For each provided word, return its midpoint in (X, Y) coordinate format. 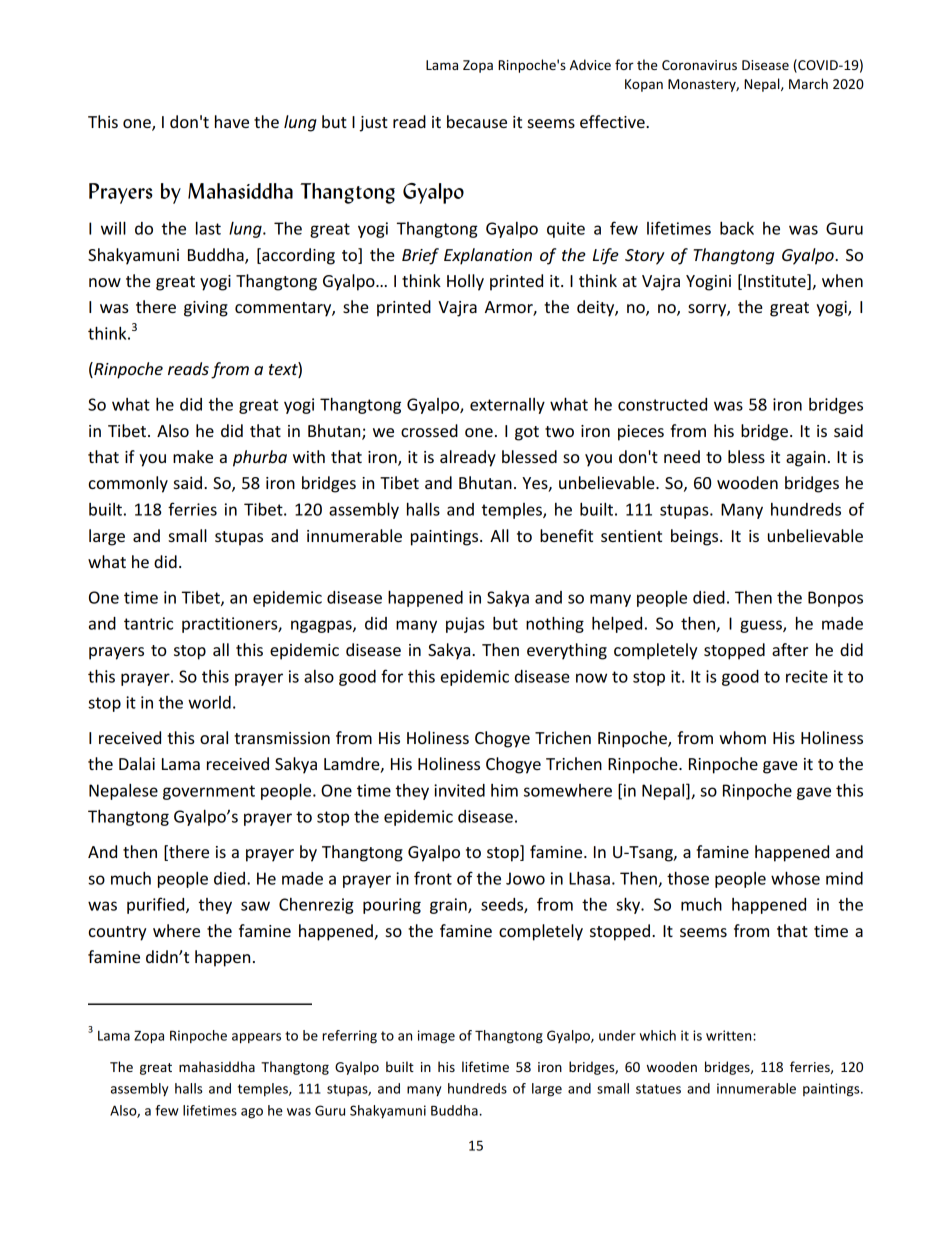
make (193, 456)
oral (214, 737)
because (477, 121)
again (805, 459)
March (808, 83)
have (232, 121)
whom (742, 737)
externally (507, 406)
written (730, 1035)
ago (252, 1113)
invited (459, 790)
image (436, 1037)
